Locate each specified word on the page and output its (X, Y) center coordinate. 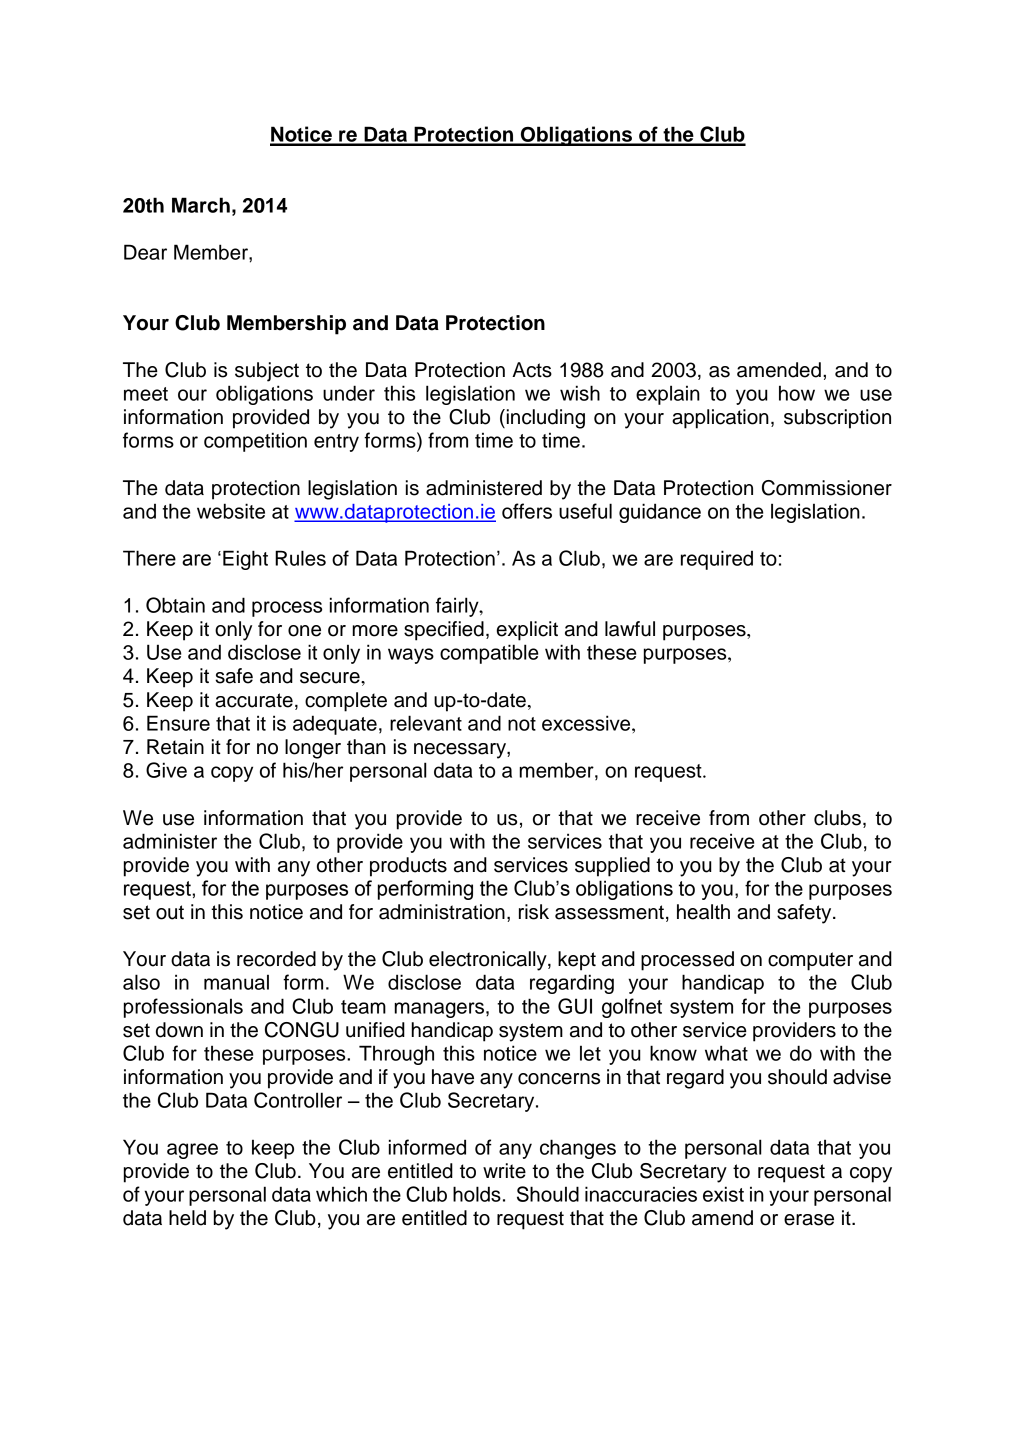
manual (236, 982)
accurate (254, 700)
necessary (461, 751)
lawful (630, 629)
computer (810, 961)
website (231, 511)
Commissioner (827, 488)
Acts (532, 370)
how (797, 393)
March (201, 205)
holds (477, 1194)
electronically (489, 961)
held (187, 1218)
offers (527, 511)
